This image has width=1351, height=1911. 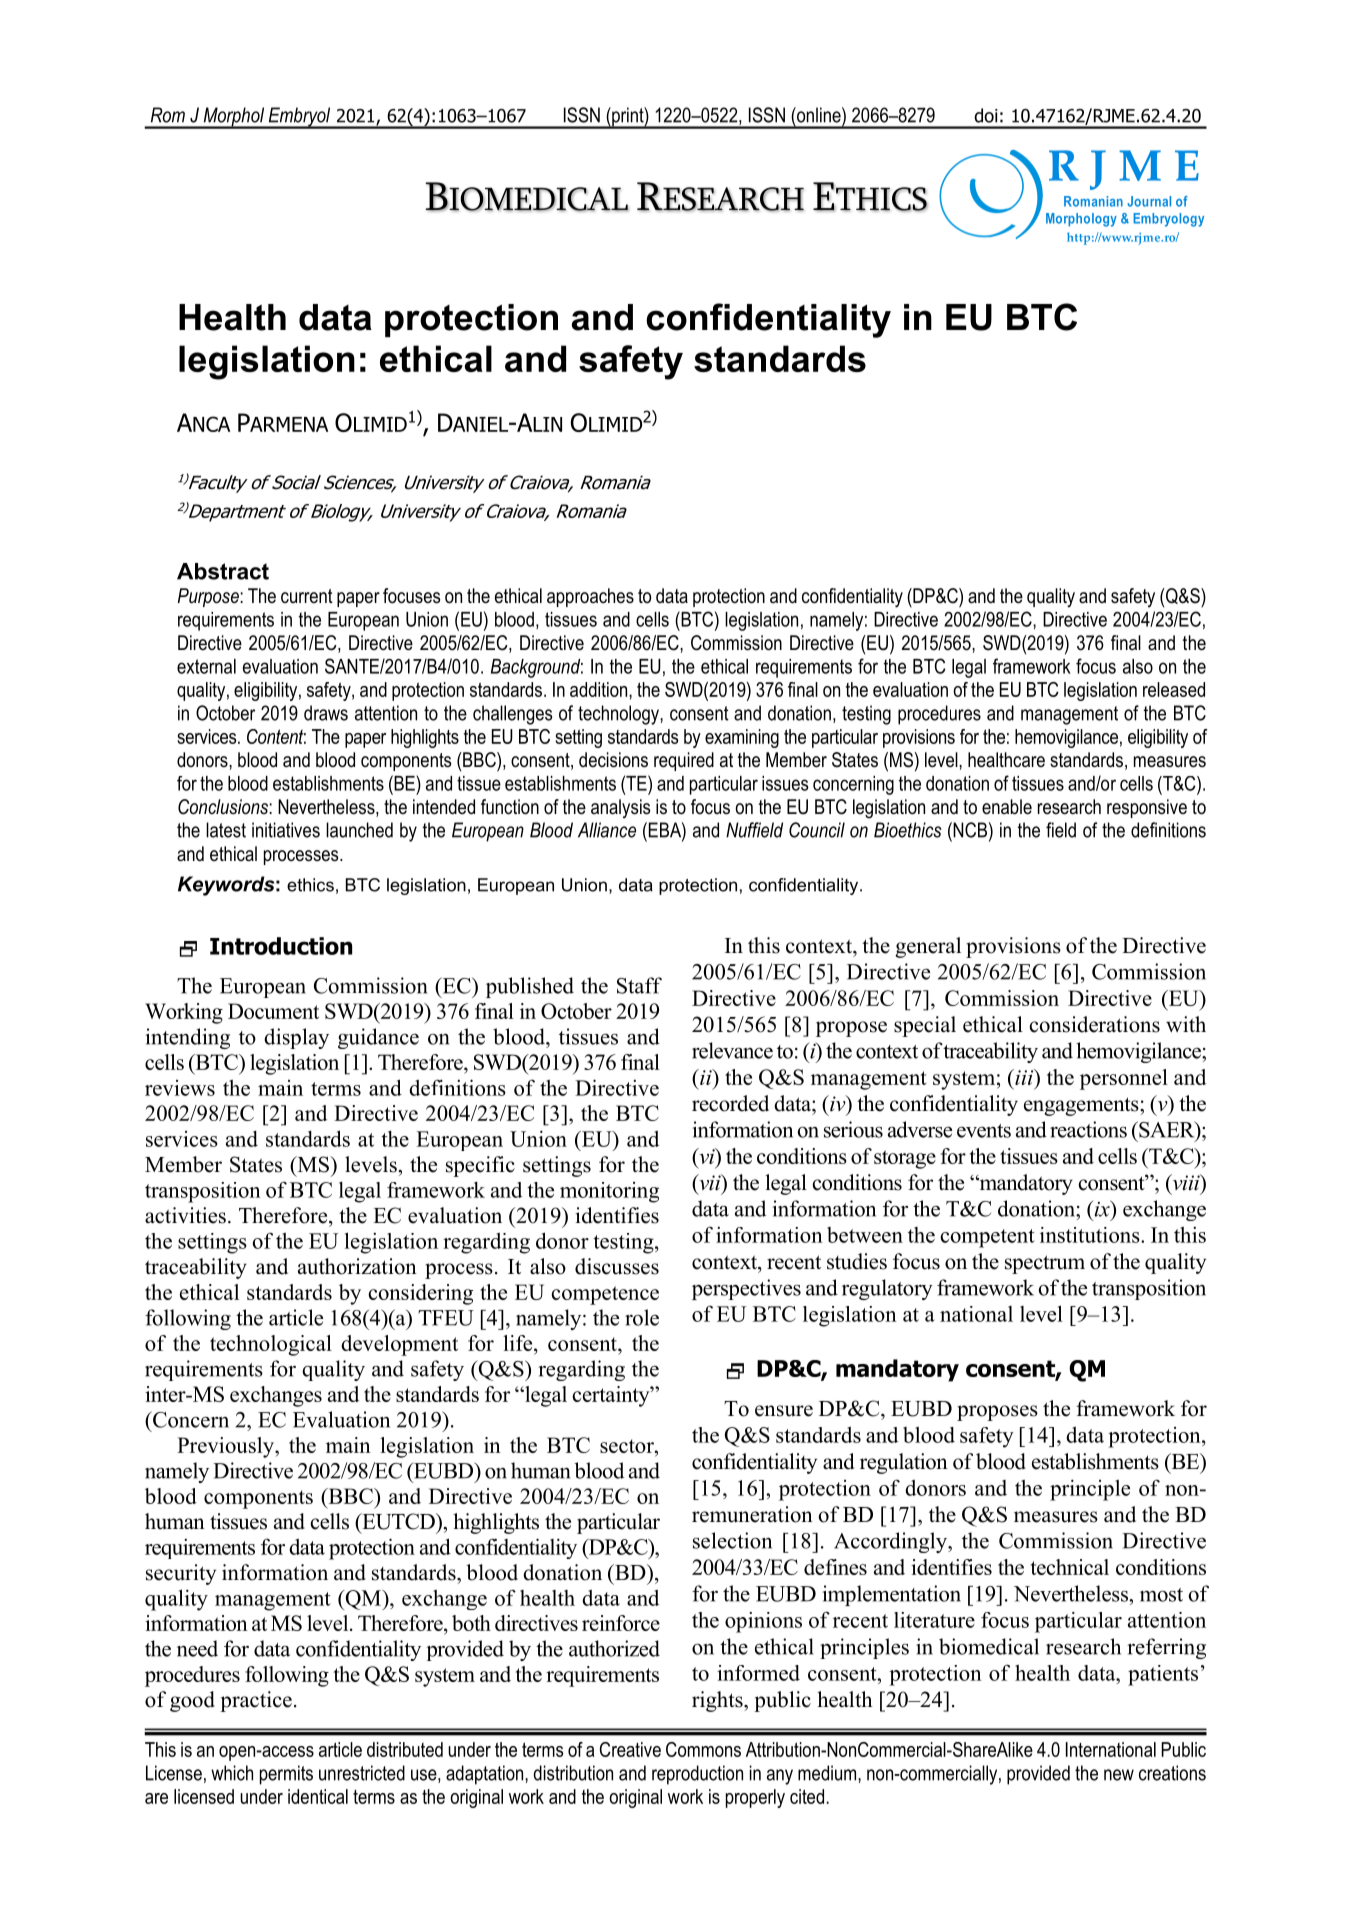 What do you see at coordinates (286, 1775) in the image?
I see `permits` at bounding box center [286, 1775].
